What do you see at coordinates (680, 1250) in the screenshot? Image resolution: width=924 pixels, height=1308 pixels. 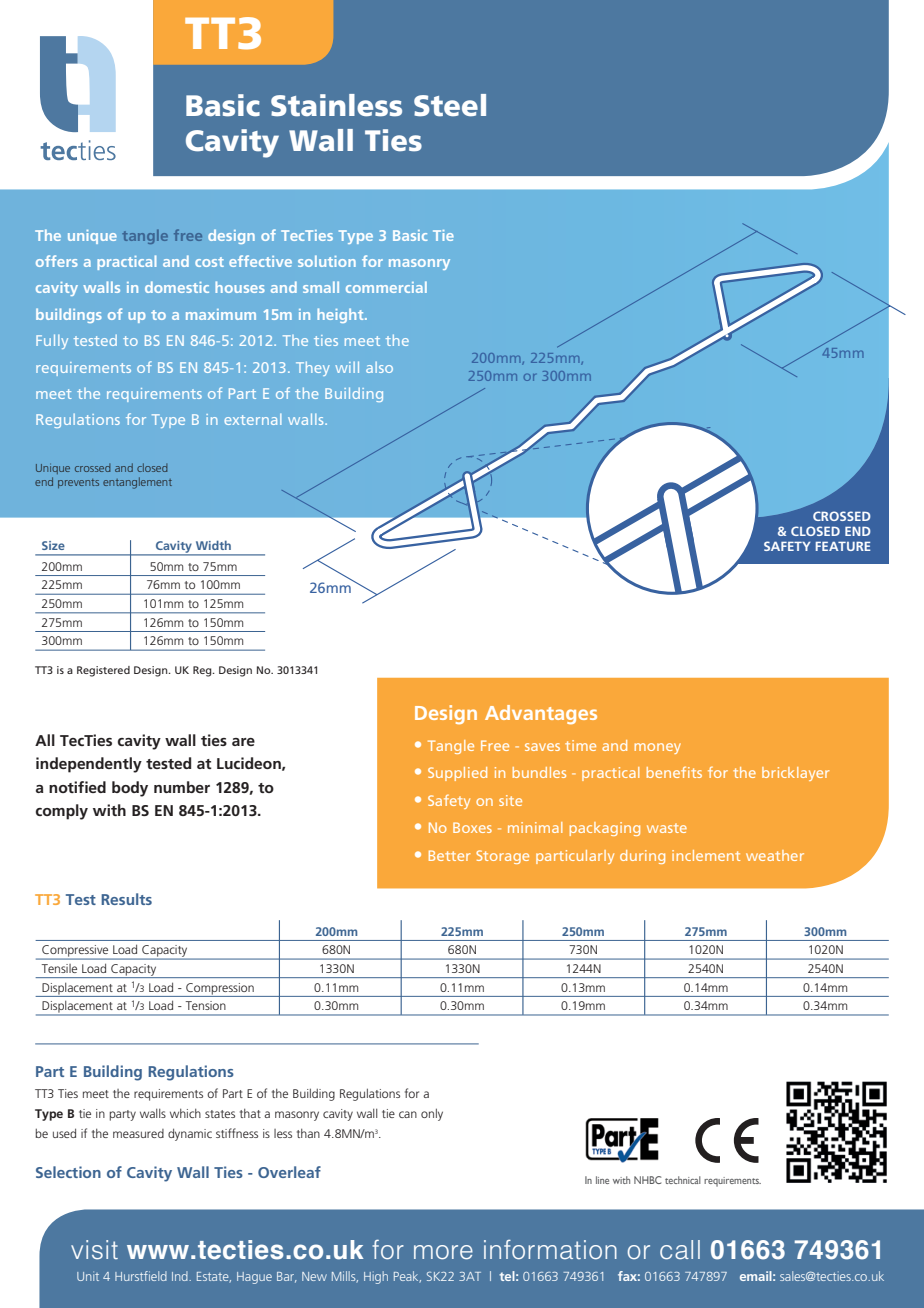 I see `call` at bounding box center [680, 1250].
